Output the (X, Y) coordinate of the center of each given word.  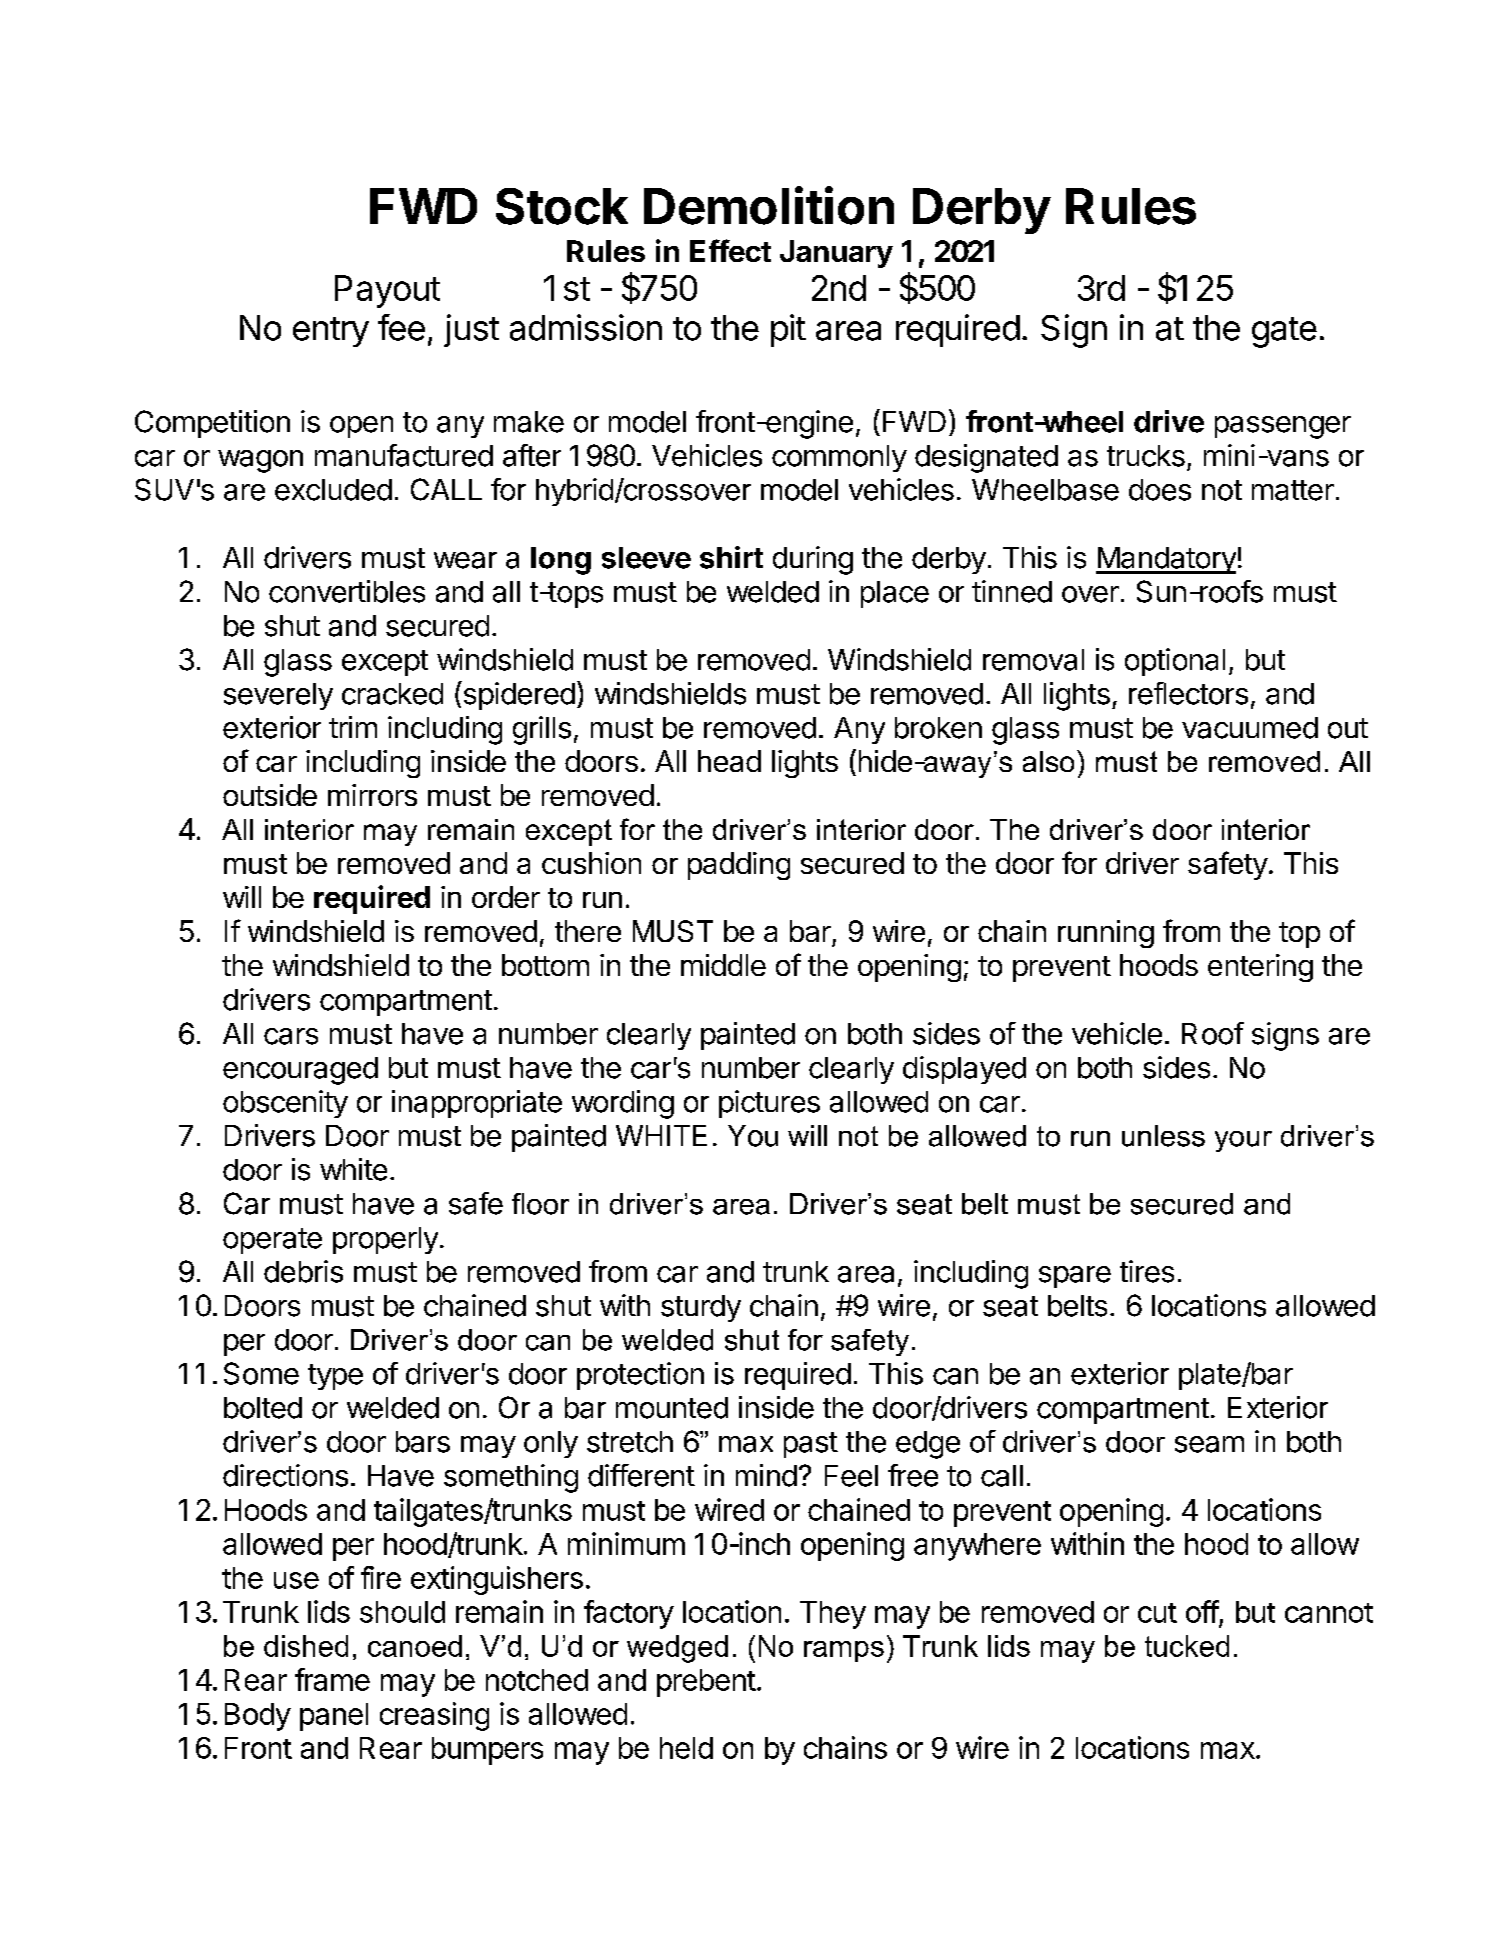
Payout (387, 291)
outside (270, 795)
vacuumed (1250, 728)
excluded (333, 490)
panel (334, 1717)
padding (739, 866)
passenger (1283, 427)
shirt (731, 557)
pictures (769, 1104)
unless (1163, 1136)
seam (1209, 1444)
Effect (730, 250)
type (335, 1377)
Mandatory (1166, 560)
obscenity (285, 1104)
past (811, 1445)
